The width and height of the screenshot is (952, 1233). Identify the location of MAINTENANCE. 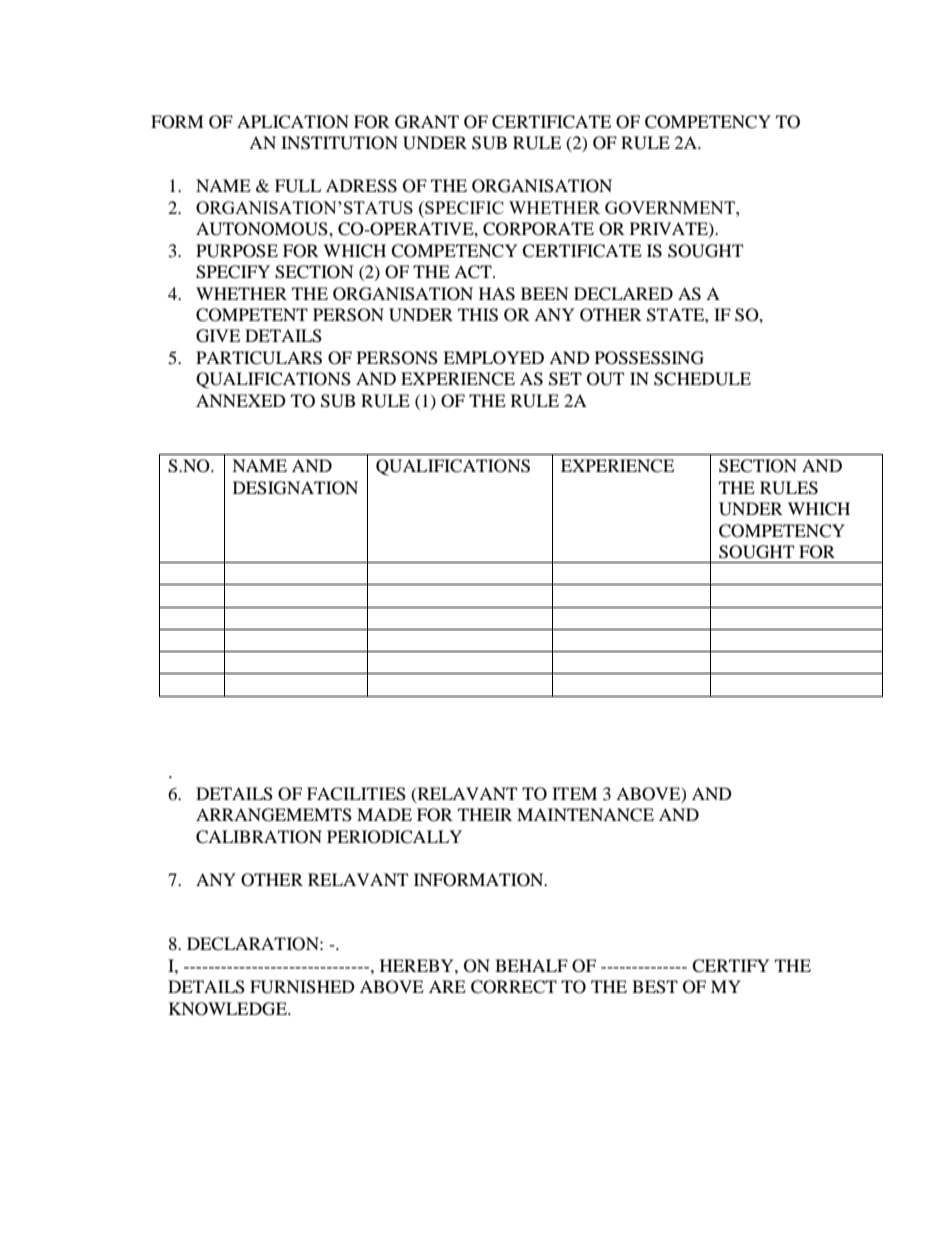
(585, 815).
